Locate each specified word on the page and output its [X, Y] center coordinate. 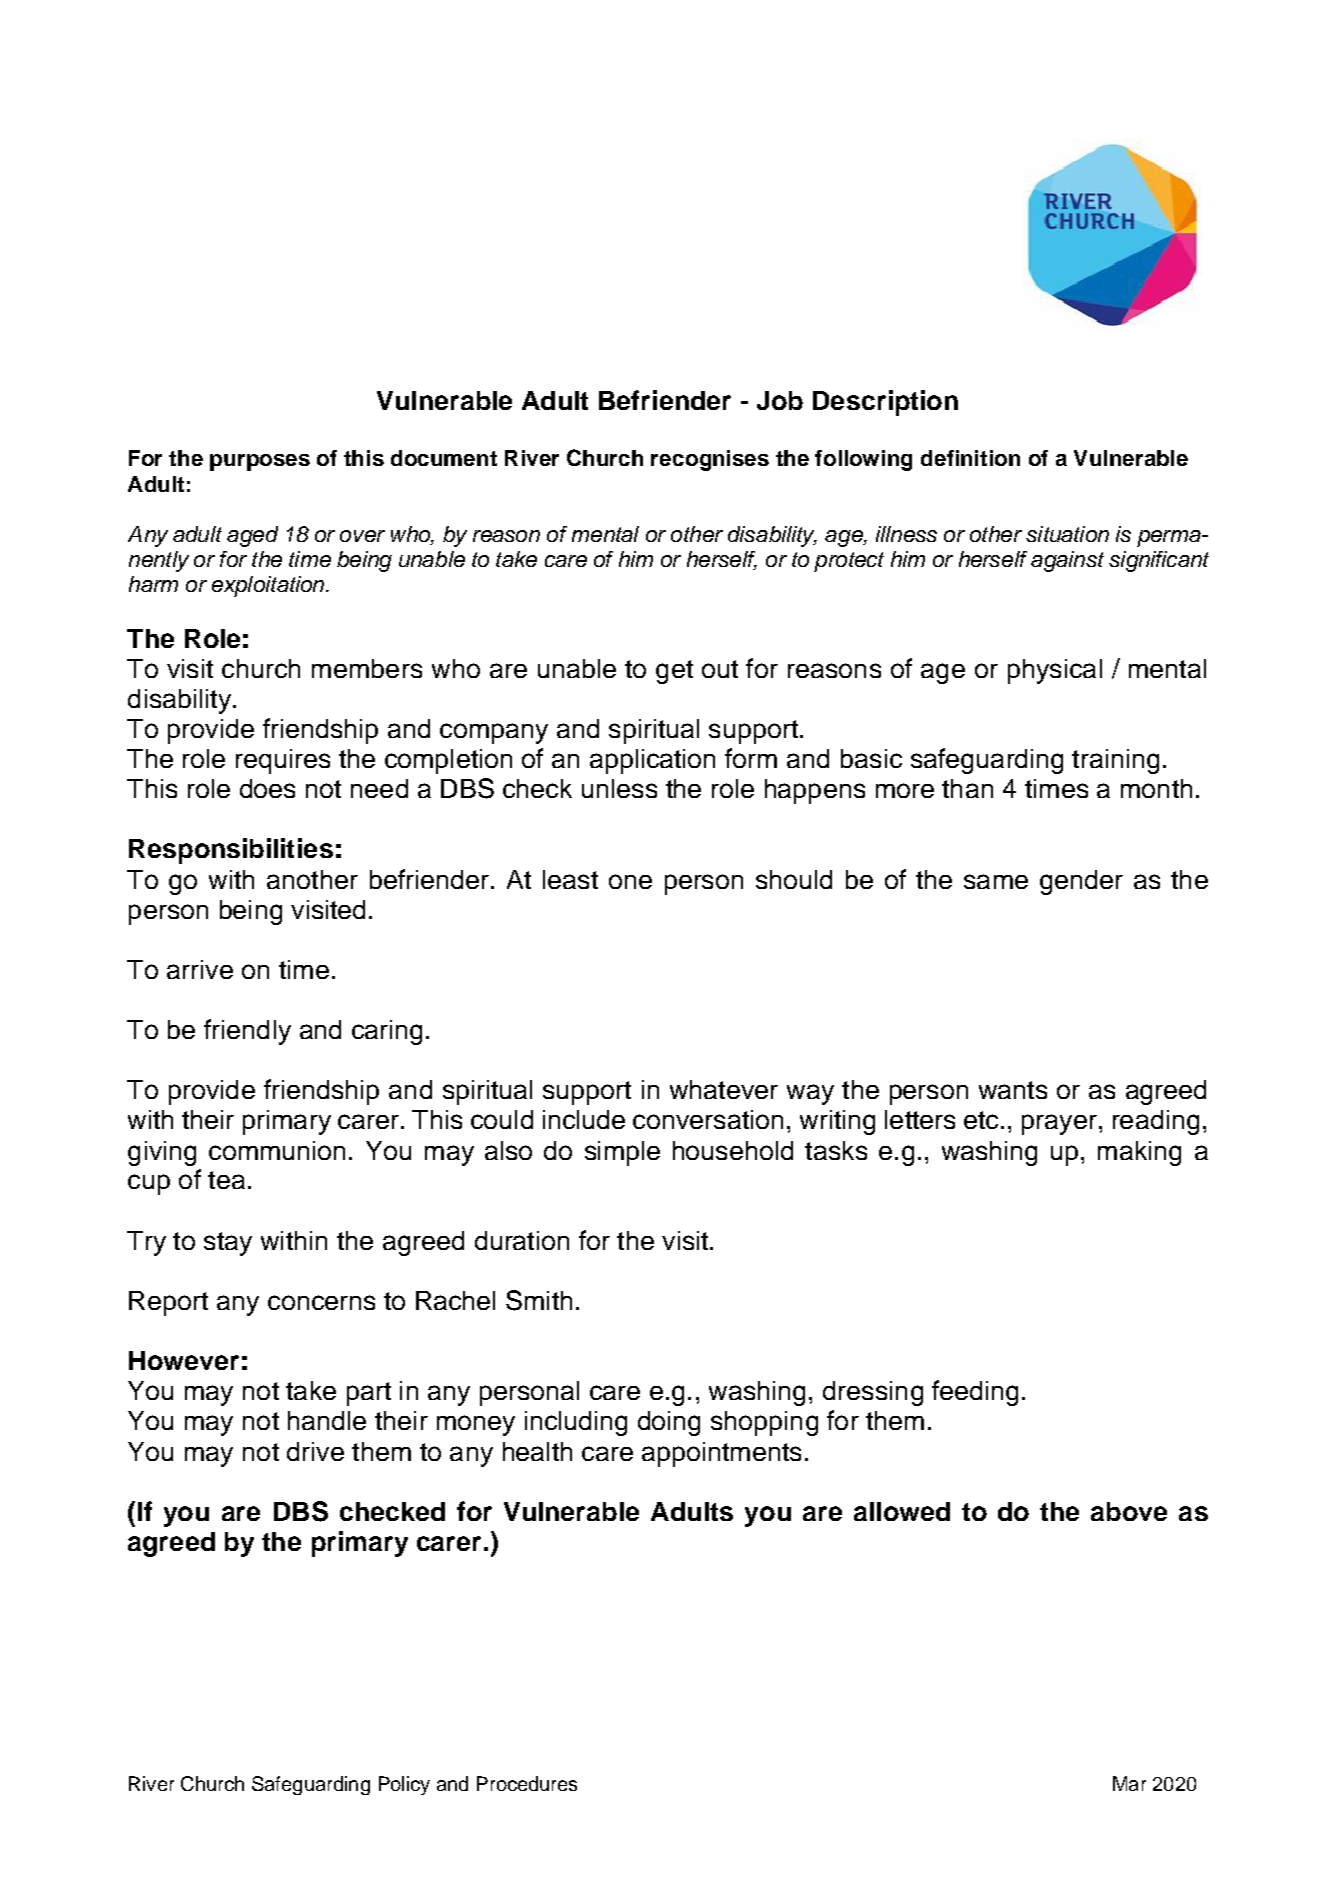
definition [970, 458]
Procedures [527, 1783]
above [1129, 1511]
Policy [404, 1785]
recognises [710, 460]
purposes [260, 462]
